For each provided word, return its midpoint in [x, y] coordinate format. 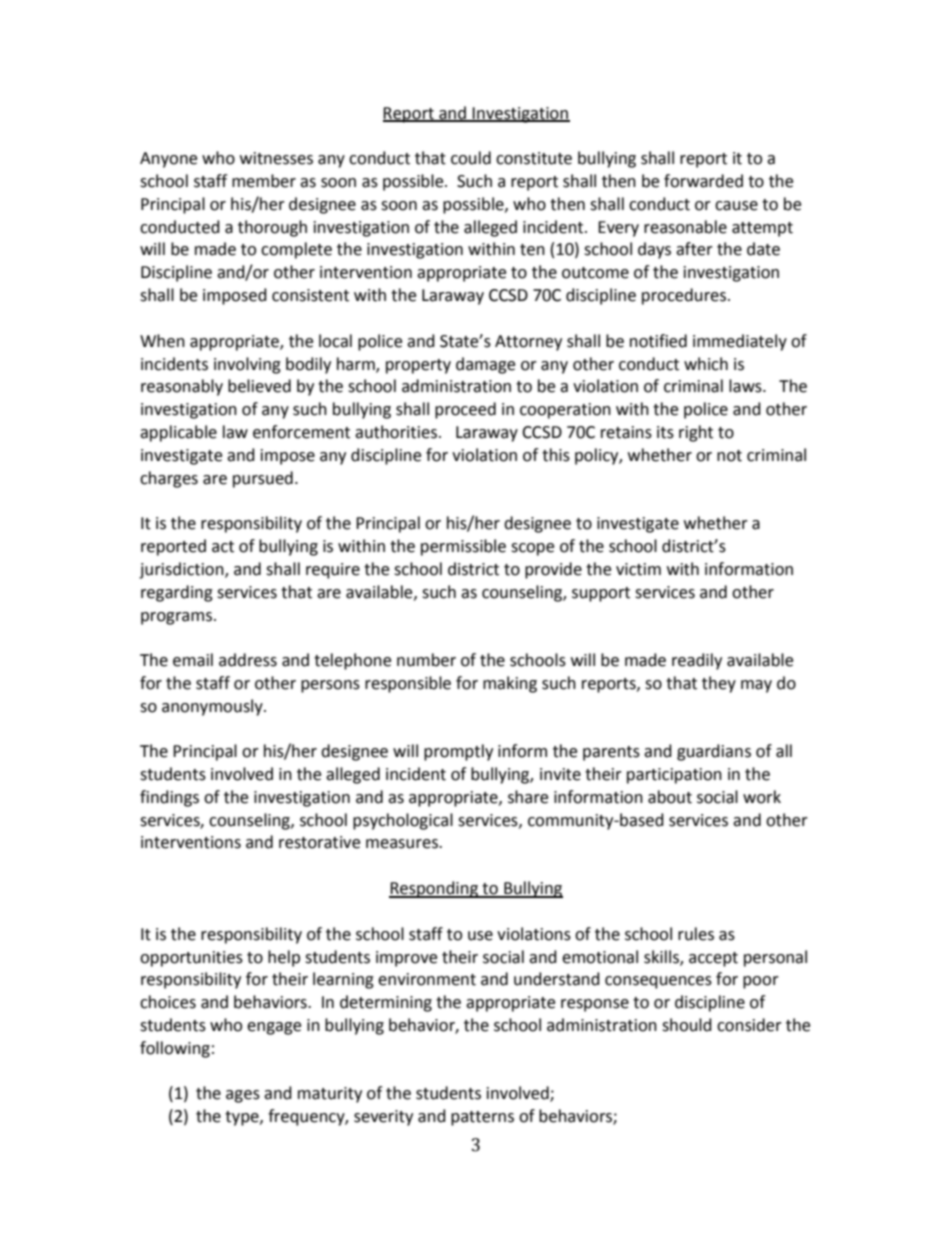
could [471, 158]
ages [243, 1096]
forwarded [703, 181]
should [687, 1025]
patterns [482, 1118]
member [264, 181]
